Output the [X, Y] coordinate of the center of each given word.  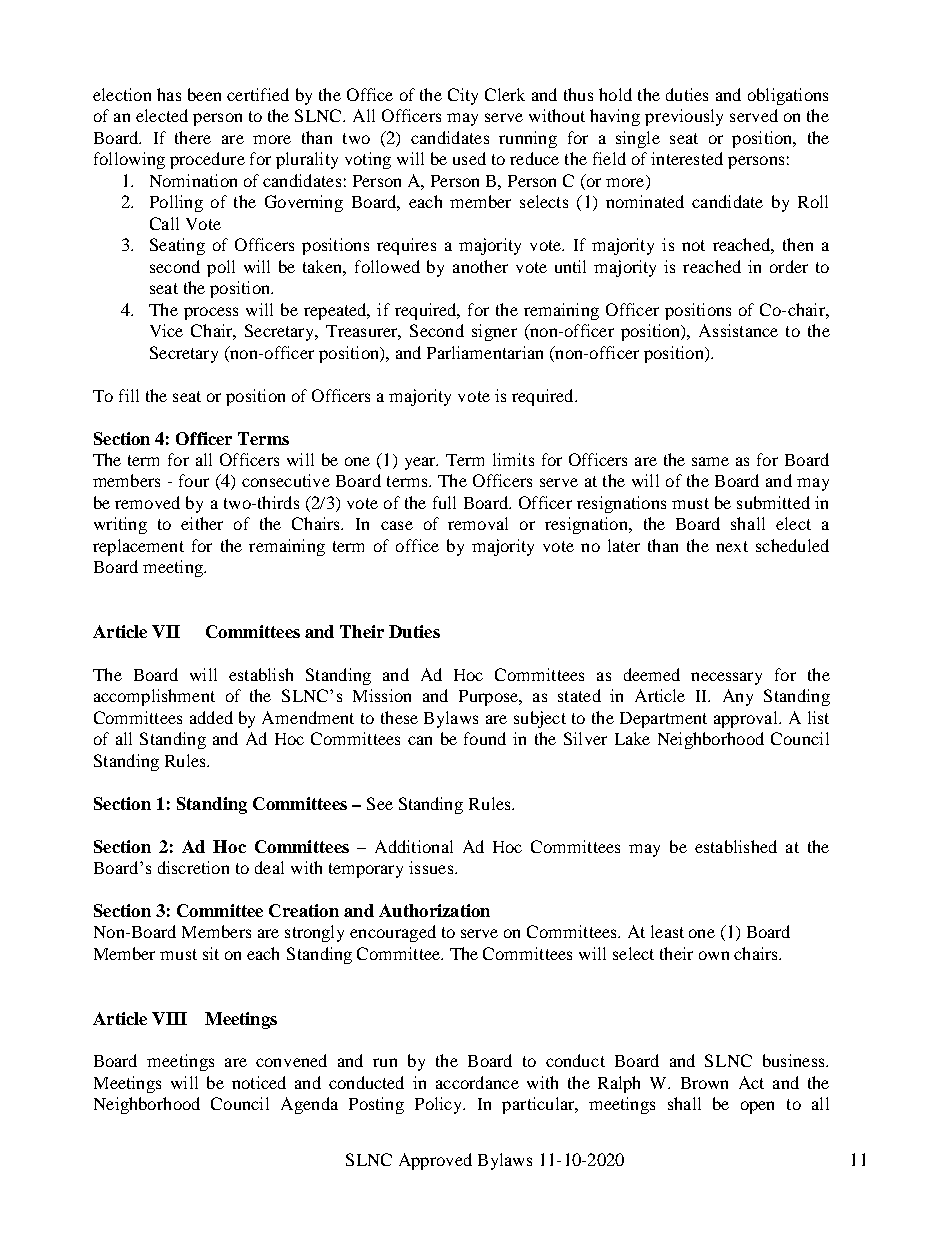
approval [747, 719]
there [193, 137]
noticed [259, 1082]
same [710, 461]
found [485, 738]
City [463, 96]
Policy [440, 1105]
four [194, 480]
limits [513, 459]
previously [684, 117]
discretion [193, 867]
